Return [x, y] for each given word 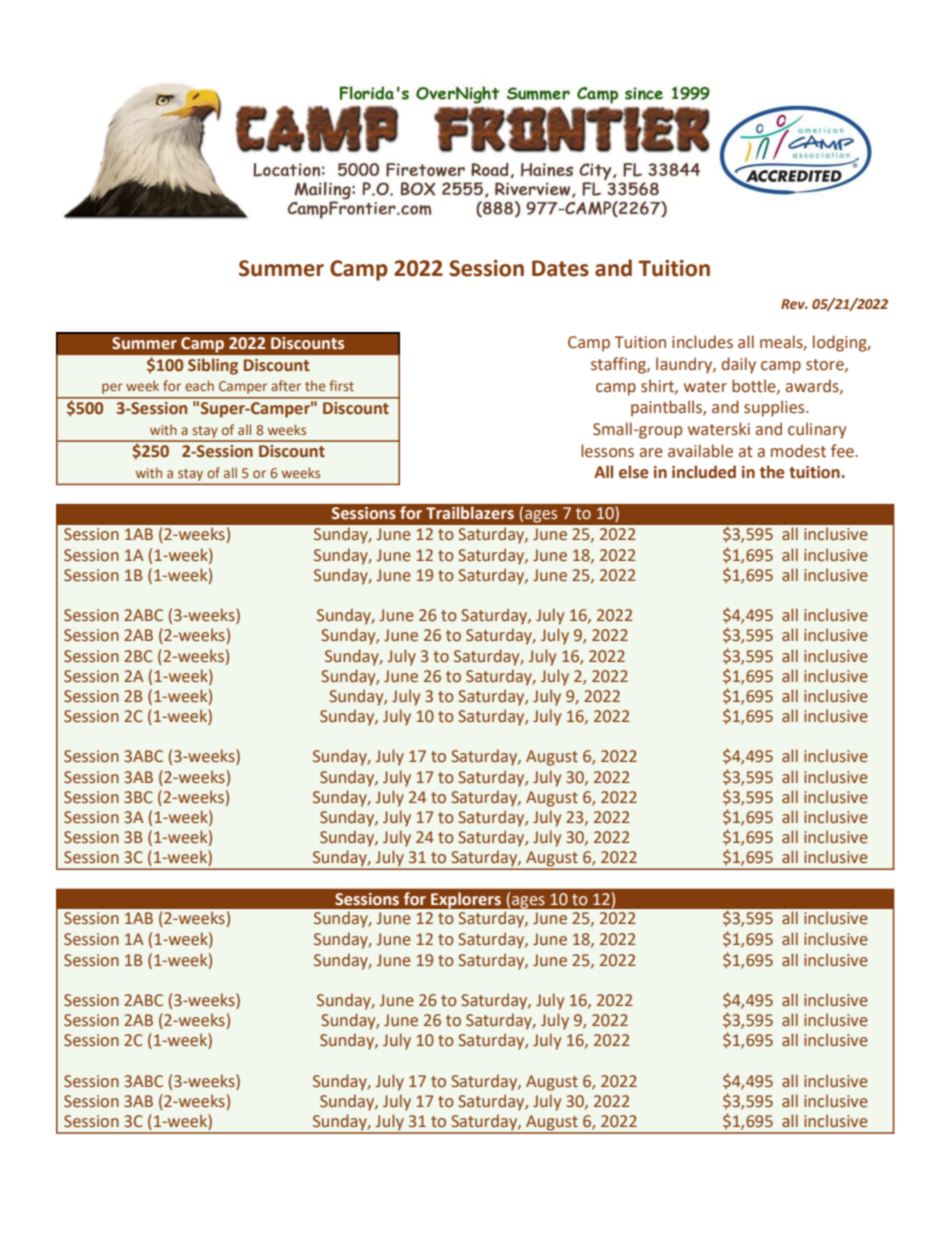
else [634, 472]
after [286, 385]
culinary [817, 430]
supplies [775, 408]
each [199, 385]
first [341, 385]
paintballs [667, 408]
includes [702, 342]
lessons [607, 451]
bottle [755, 386]
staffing [619, 365]
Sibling [213, 366]
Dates [560, 268]
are [651, 453]
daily [739, 365]
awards [813, 386]
